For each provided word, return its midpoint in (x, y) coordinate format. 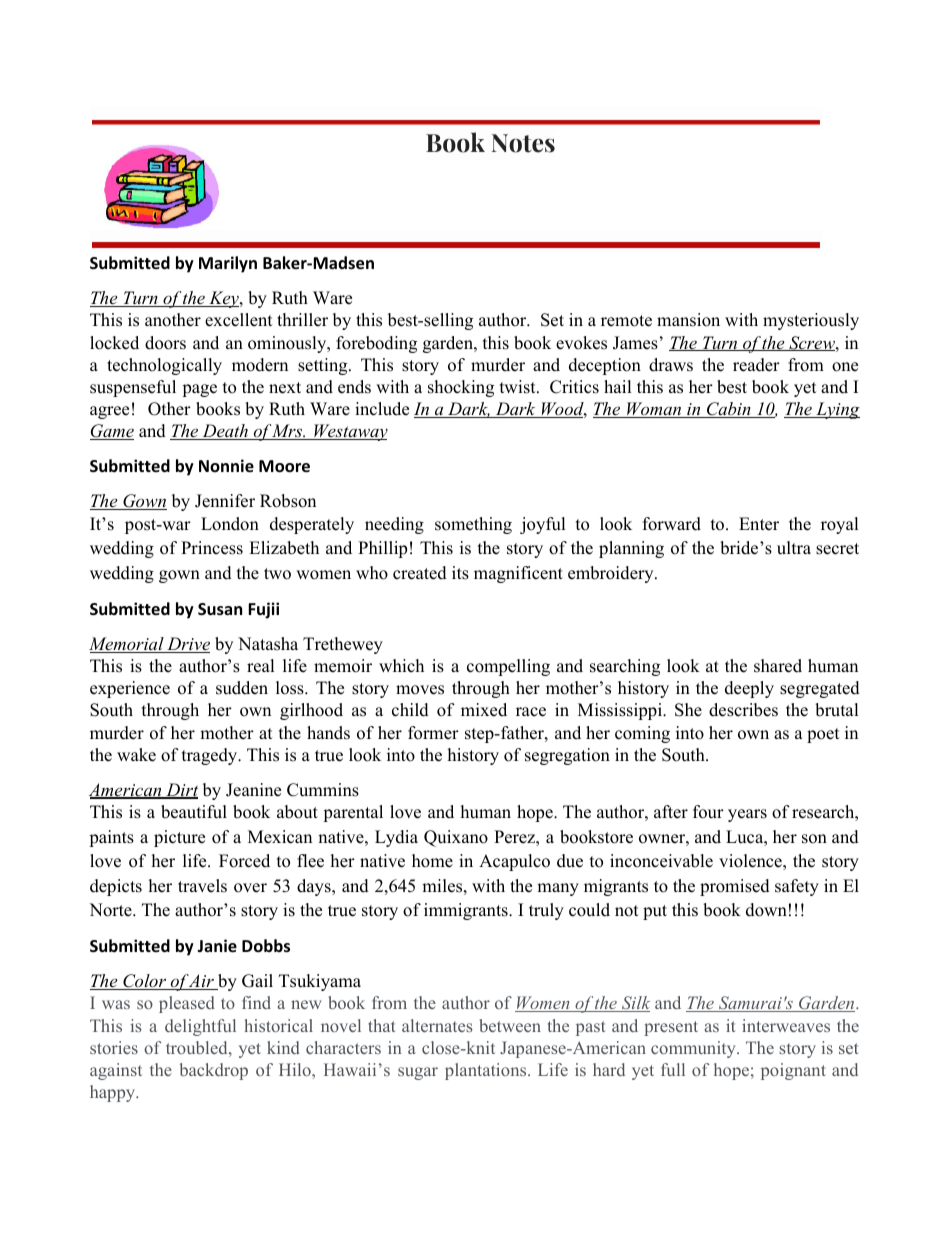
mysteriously (811, 321)
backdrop (214, 1071)
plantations (487, 1071)
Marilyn (228, 264)
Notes (523, 143)
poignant (793, 1071)
